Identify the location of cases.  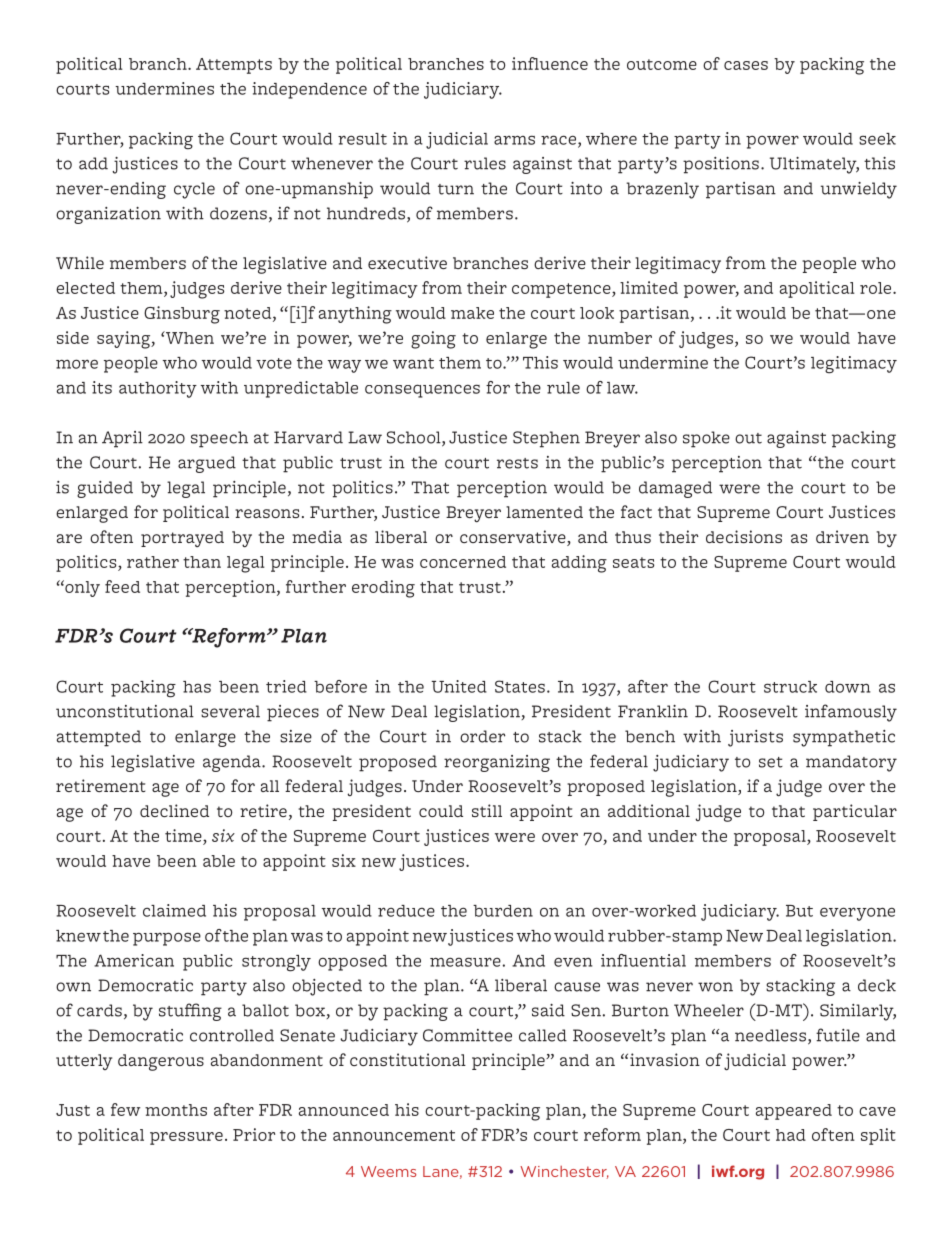
(746, 65).
